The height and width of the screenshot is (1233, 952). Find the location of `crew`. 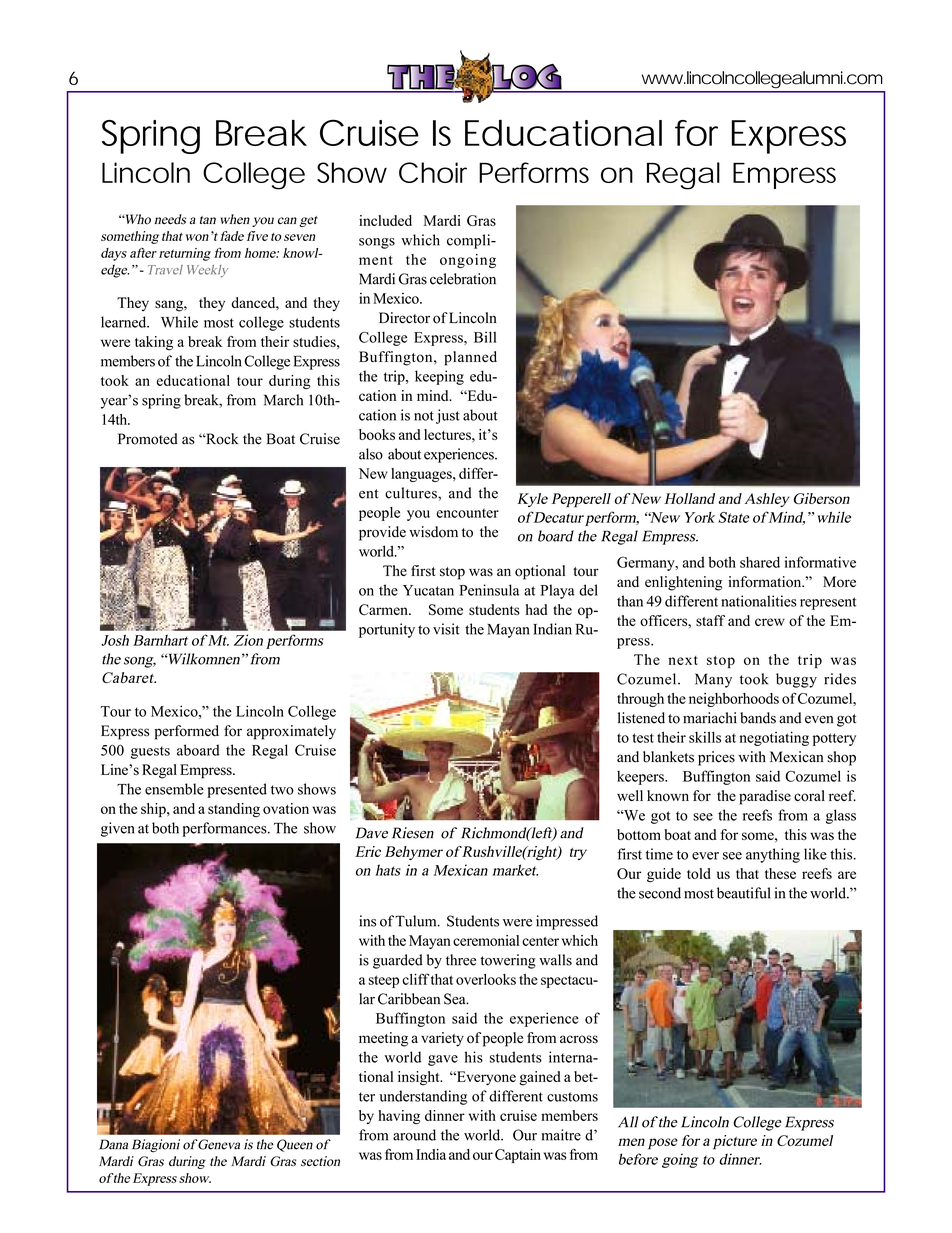

crew is located at coordinates (770, 622).
